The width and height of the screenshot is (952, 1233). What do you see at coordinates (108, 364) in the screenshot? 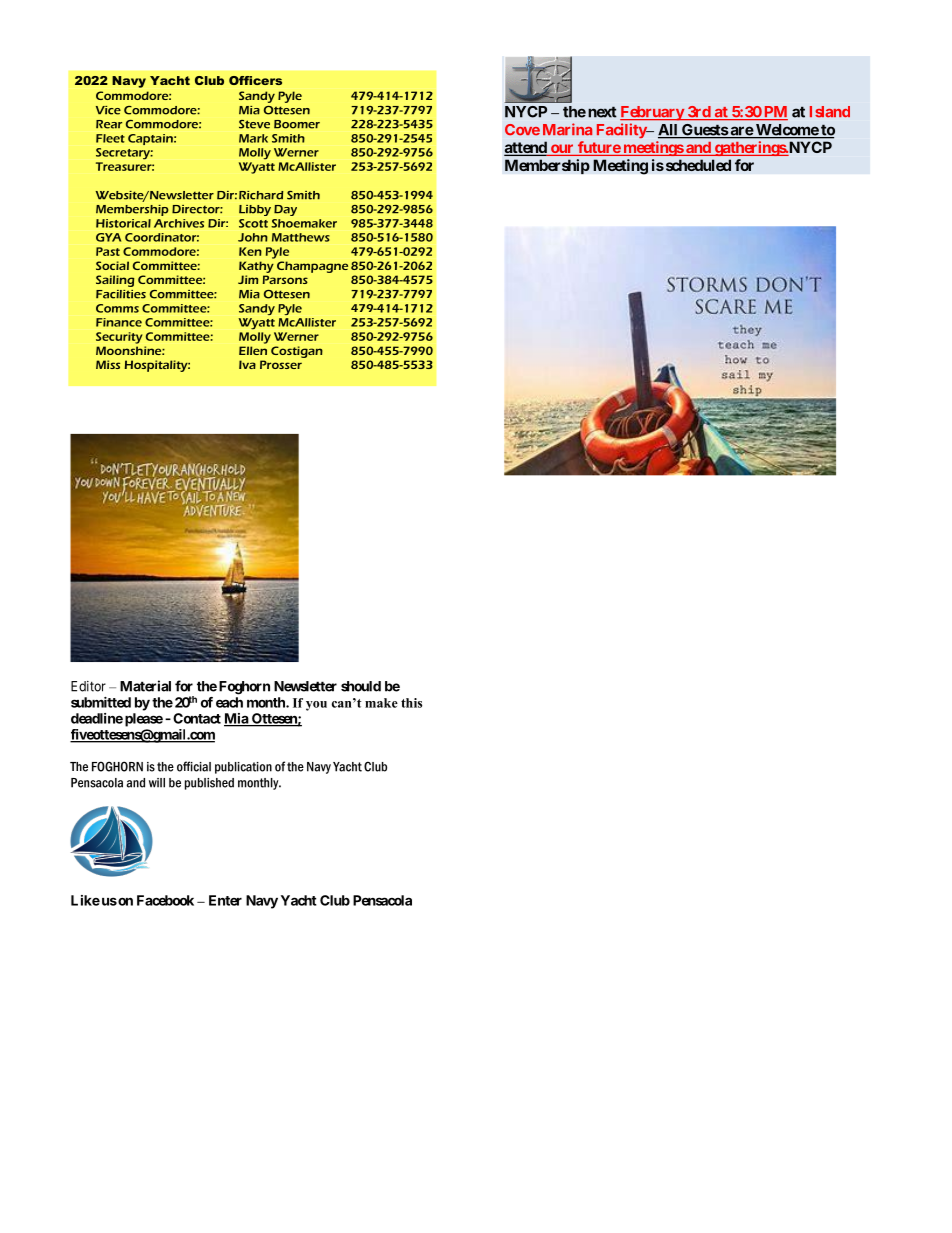
I see `Miss` at bounding box center [108, 364].
